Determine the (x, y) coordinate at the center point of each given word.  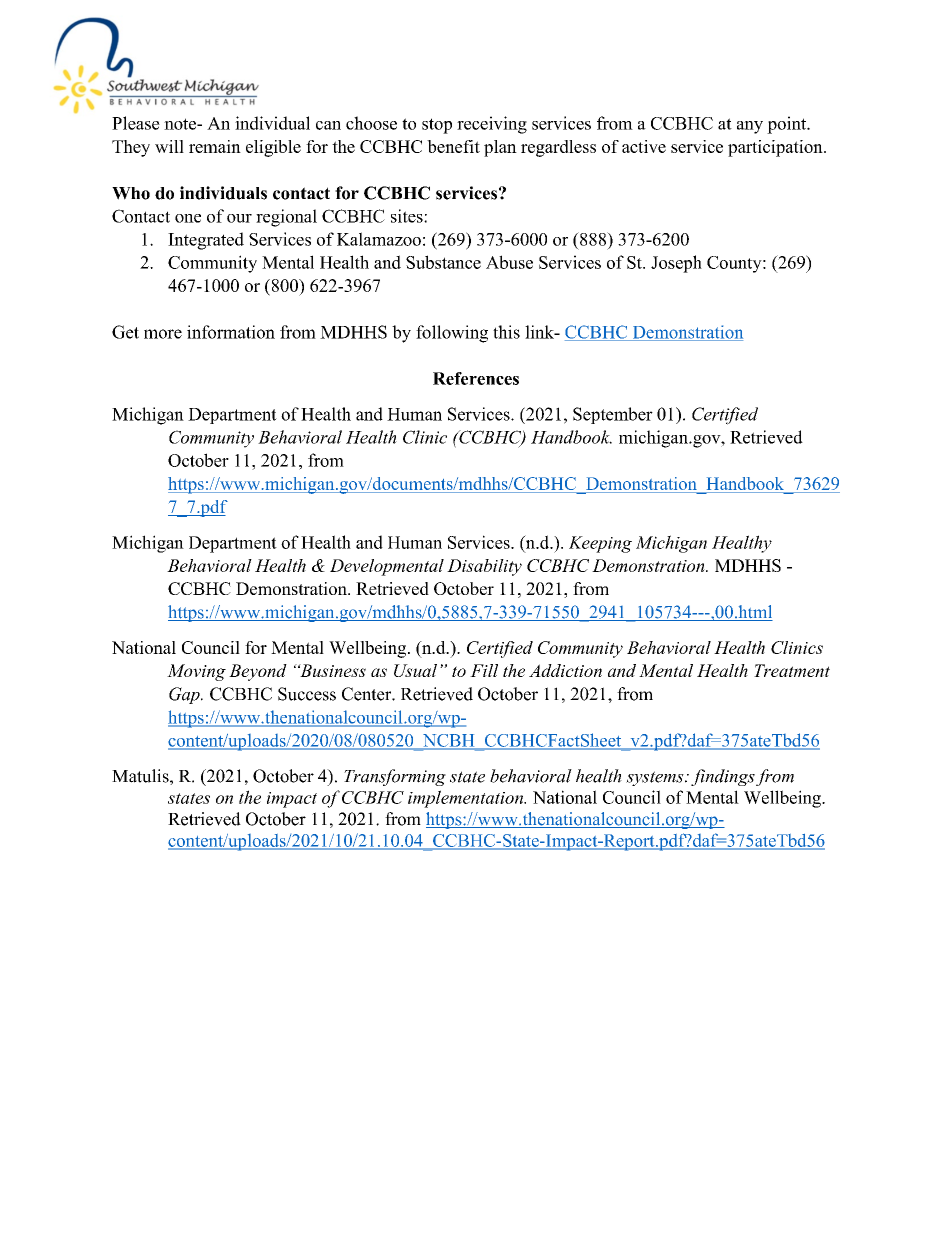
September (613, 415)
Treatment (792, 670)
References (476, 378)
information (231, 332)
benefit (453, 146)
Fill (484, 670)
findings (723, 777)
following (452, 334)
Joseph (676, 264)
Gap (185, 695)
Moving (196, 672)
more (163, 334)
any (750, 127)
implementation (466, 799)
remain (215, 146)
